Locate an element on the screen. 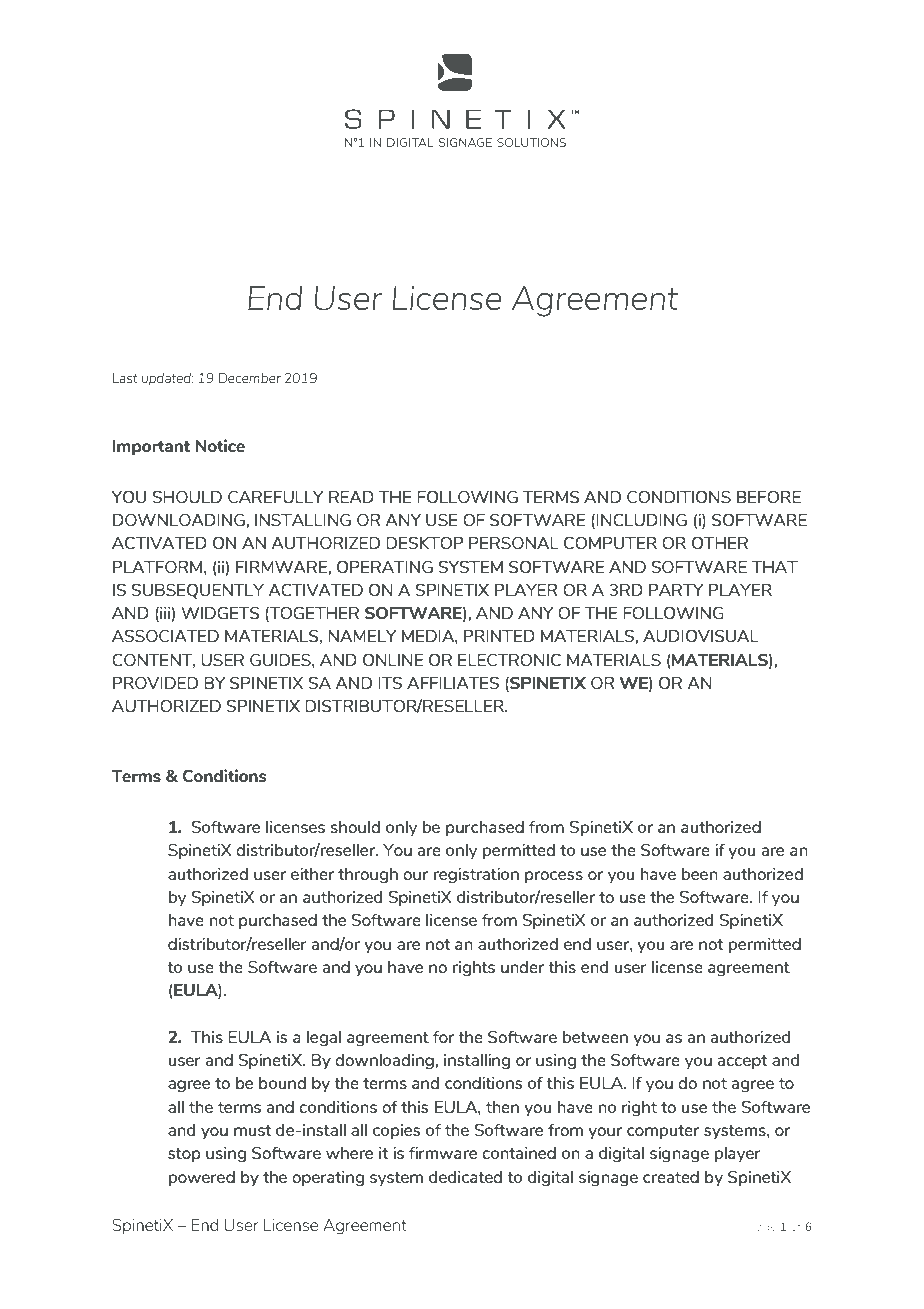 The width and height of the screenshot is (924, 1309). either is located at coordinates (312, 874).
